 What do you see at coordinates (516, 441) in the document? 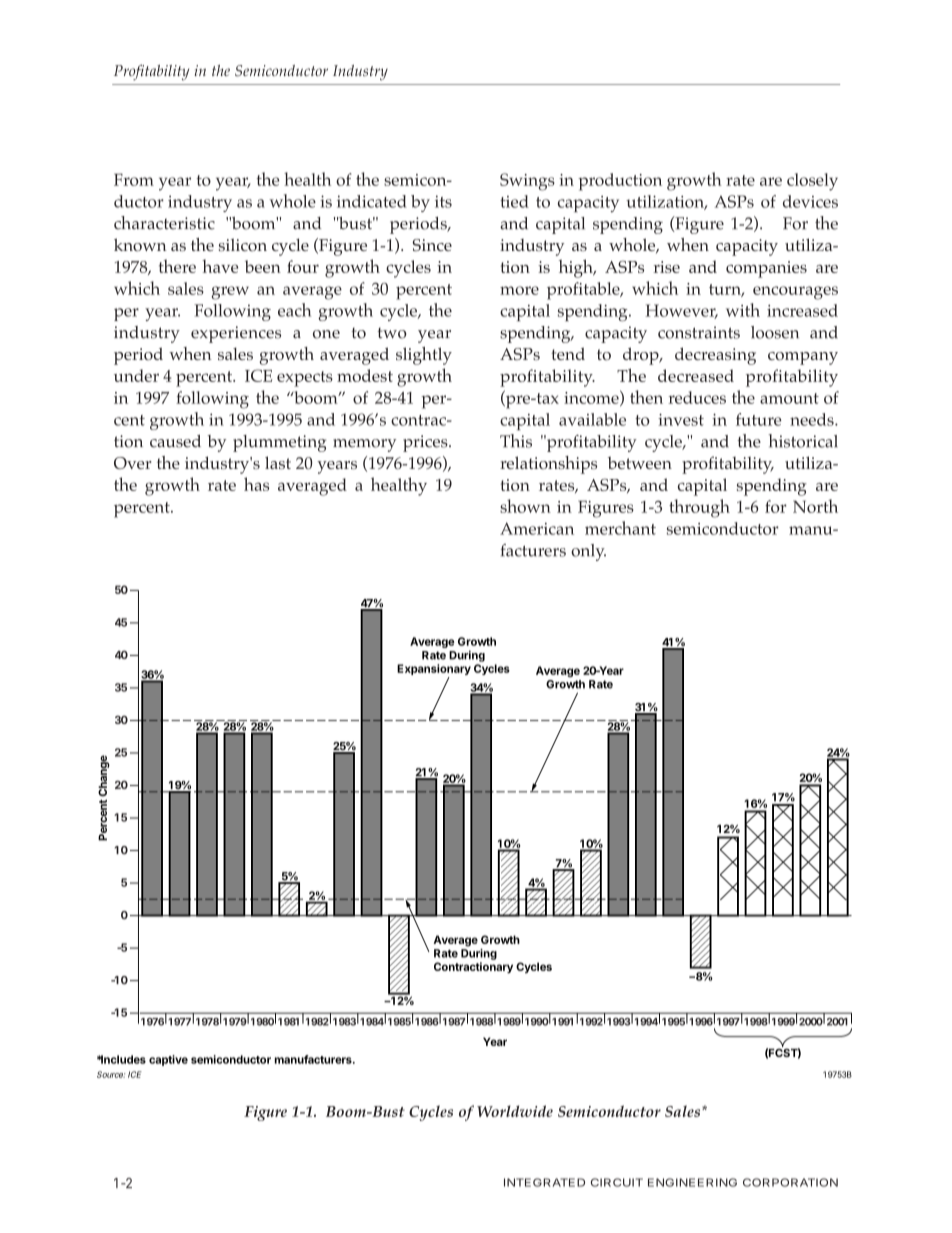
I see `This` at bounding box center [516, 441].
